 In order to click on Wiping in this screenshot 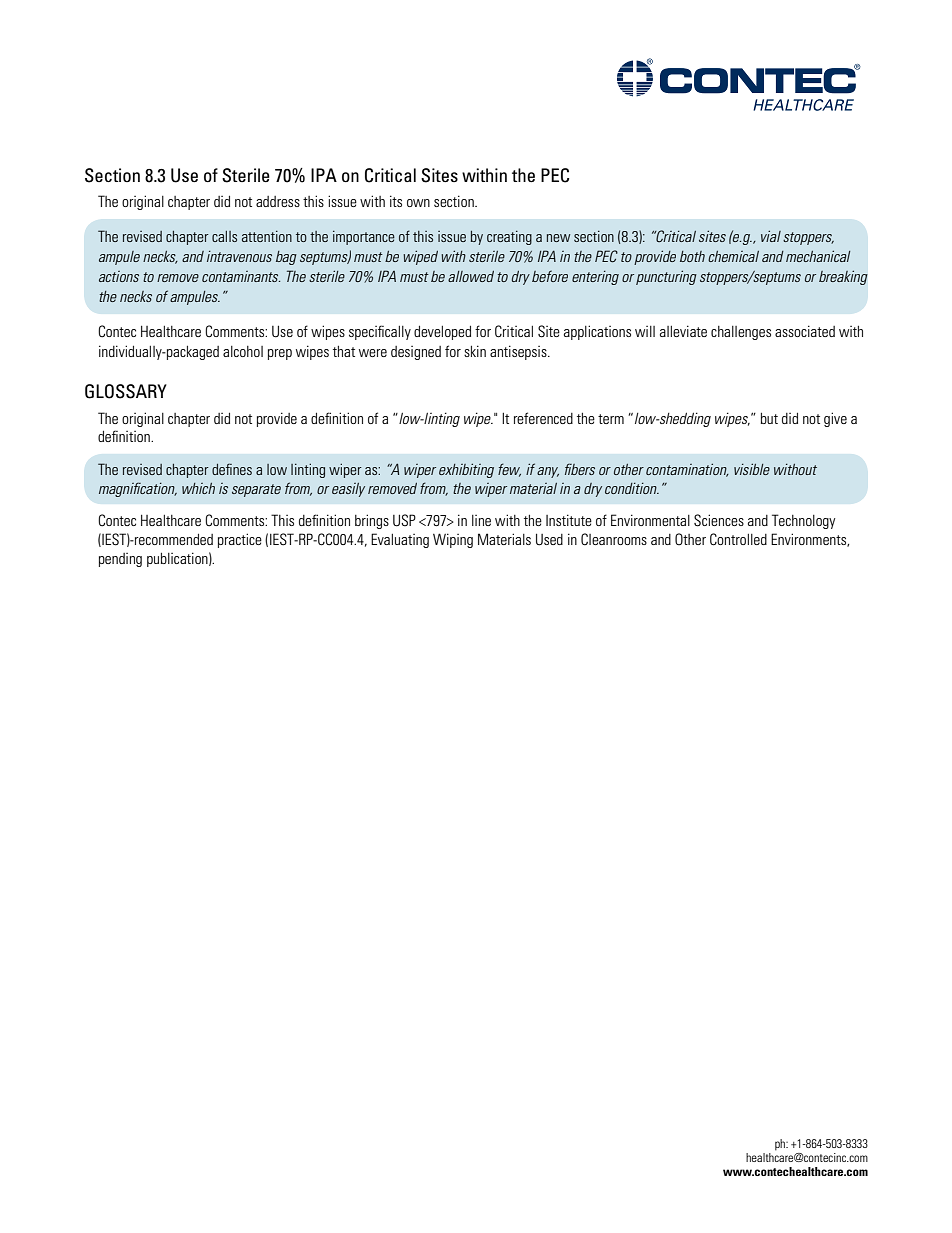, I will do `click(453, 540)`.
